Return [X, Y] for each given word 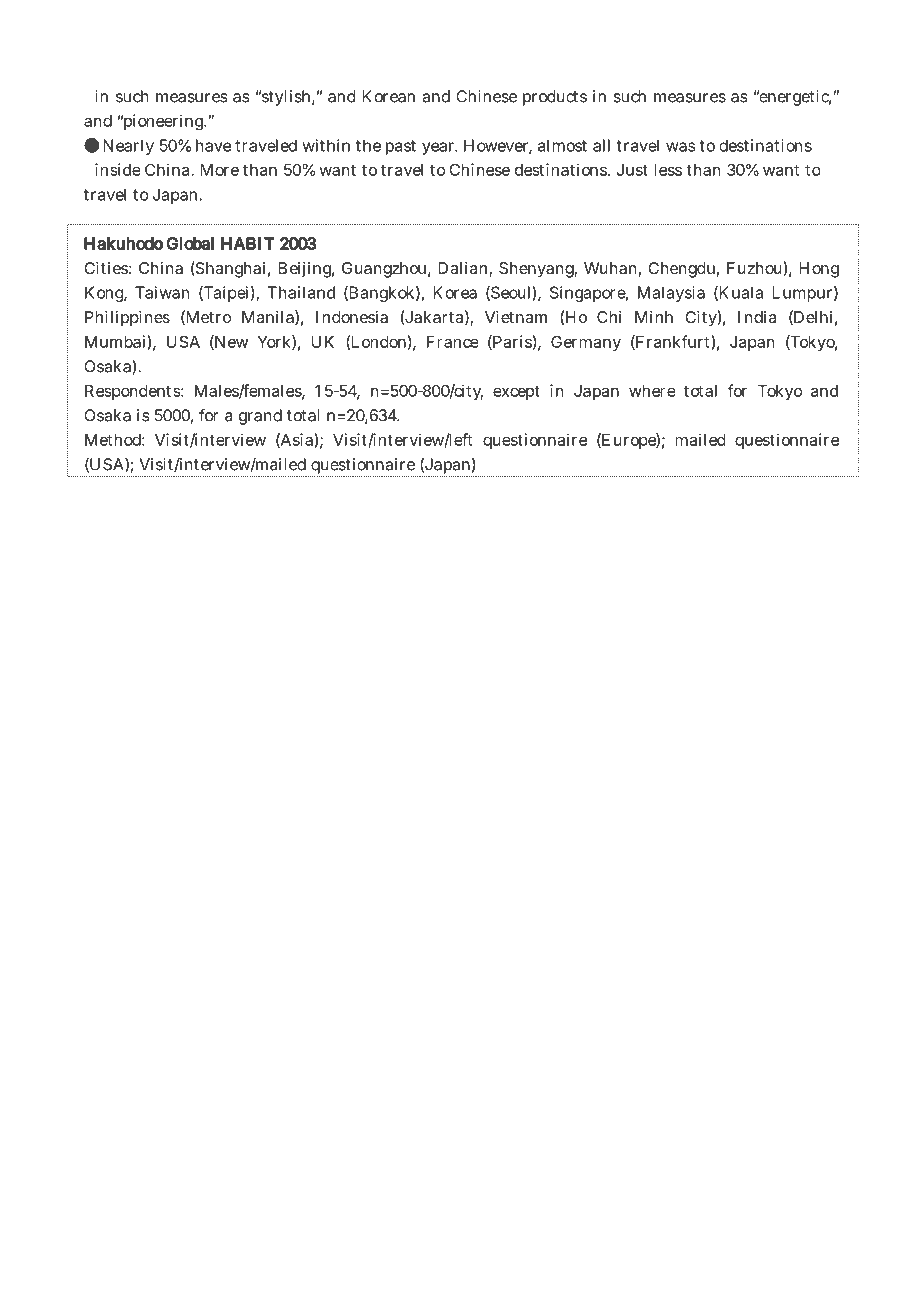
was [681, 147]
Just [632, 170]
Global [190, 243]
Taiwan [162, 292]
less [668, 170]
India [757, 317]
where [652, 391]
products [555, 98]
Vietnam [516, 317]
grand [260, 417]
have [213, 145]
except [516, 392]
